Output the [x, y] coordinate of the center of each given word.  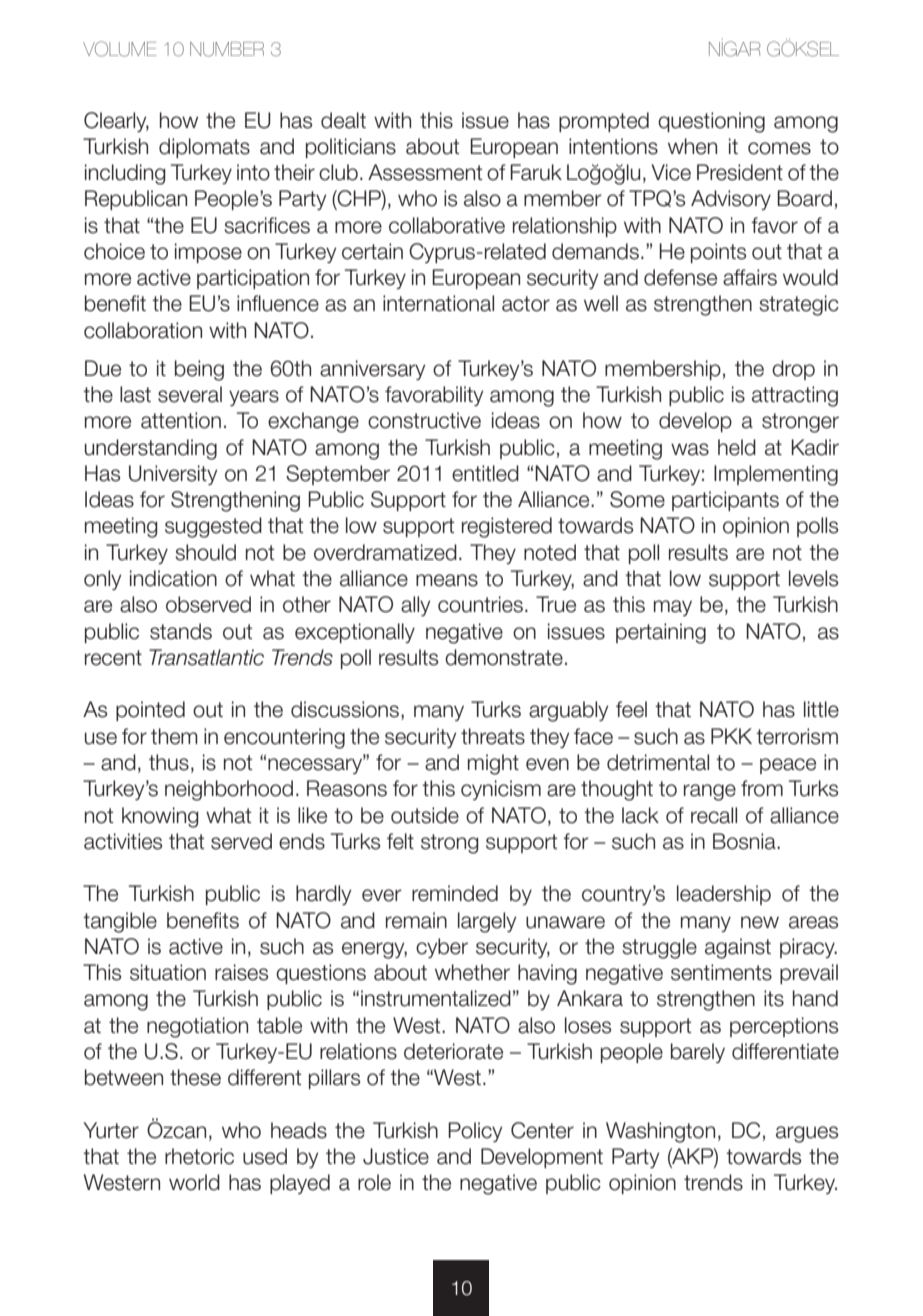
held [737, 447]
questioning [711, 122]
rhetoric [199, 1156]
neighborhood [229, 790]
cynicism [501, 790]
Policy [475, 1132]
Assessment [425, 172]
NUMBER [227, 49]
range [710, 792]
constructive [424, 420]
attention [181, 420]
